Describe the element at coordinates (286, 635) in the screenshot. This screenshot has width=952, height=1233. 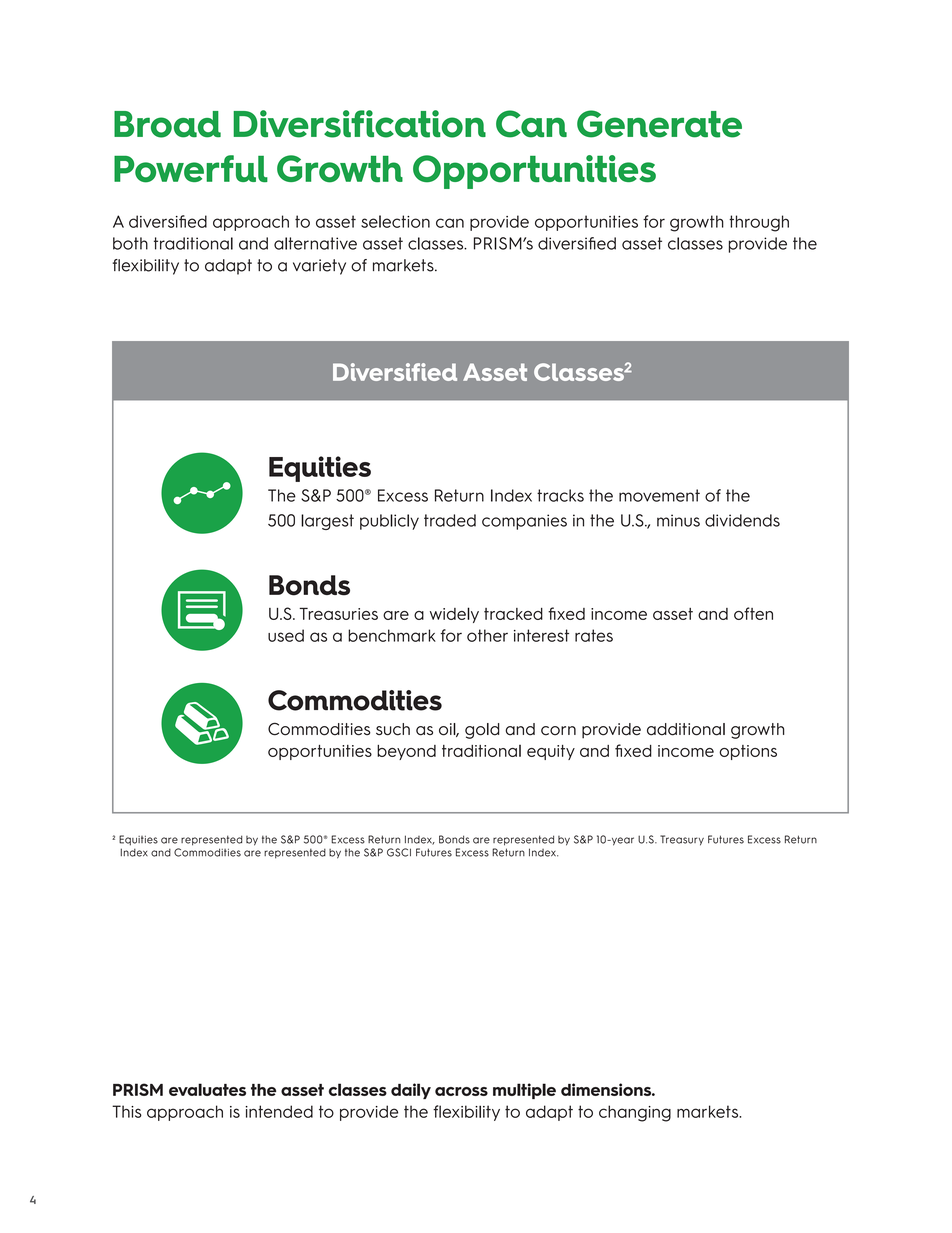
I see `used` at that location.
